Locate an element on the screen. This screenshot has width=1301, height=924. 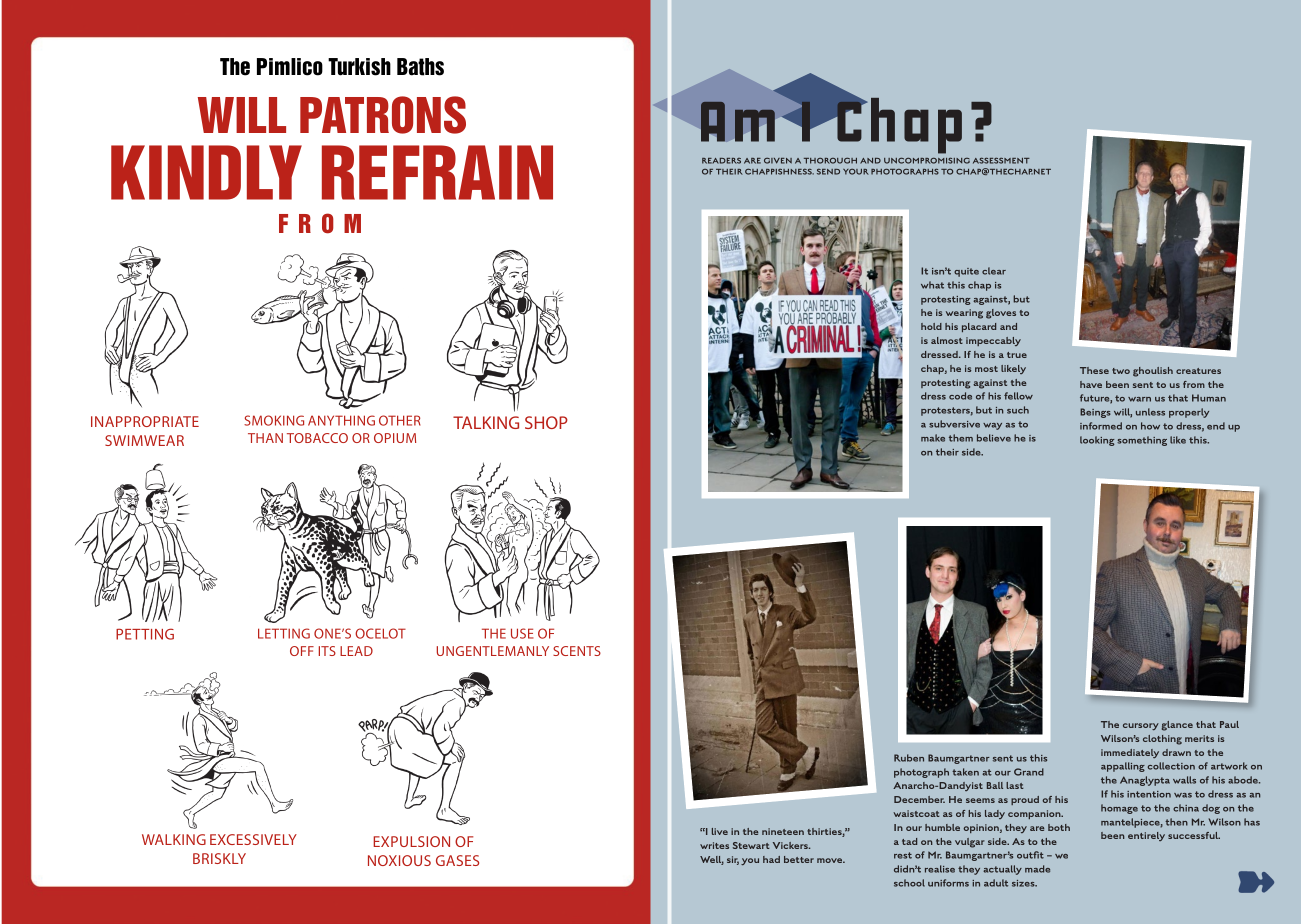
looking is located at coordinates (1097, 441).
